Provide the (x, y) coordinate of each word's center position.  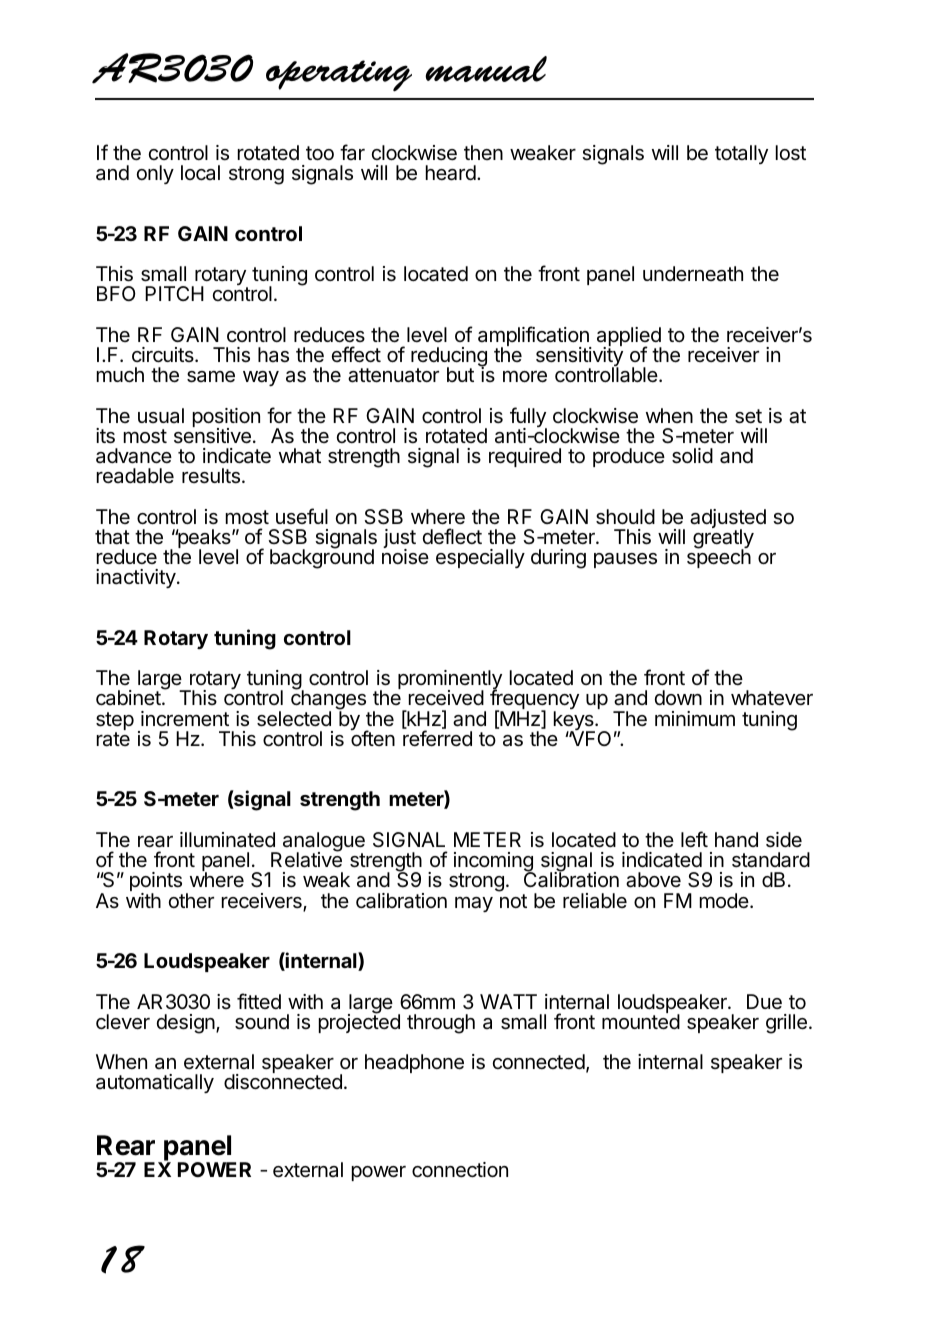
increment (185, 718)
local (200, 173)
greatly (723, 539)
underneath (693, 274)
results (211, 476)
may (474, 904)
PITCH (174, 293)
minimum (695, 718)
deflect (452, 536)
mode (724, 900)
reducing (449, 358)
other (191, 900)
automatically (155, 1083)
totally (741, 154)
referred (437, 738)
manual (486, 69)
